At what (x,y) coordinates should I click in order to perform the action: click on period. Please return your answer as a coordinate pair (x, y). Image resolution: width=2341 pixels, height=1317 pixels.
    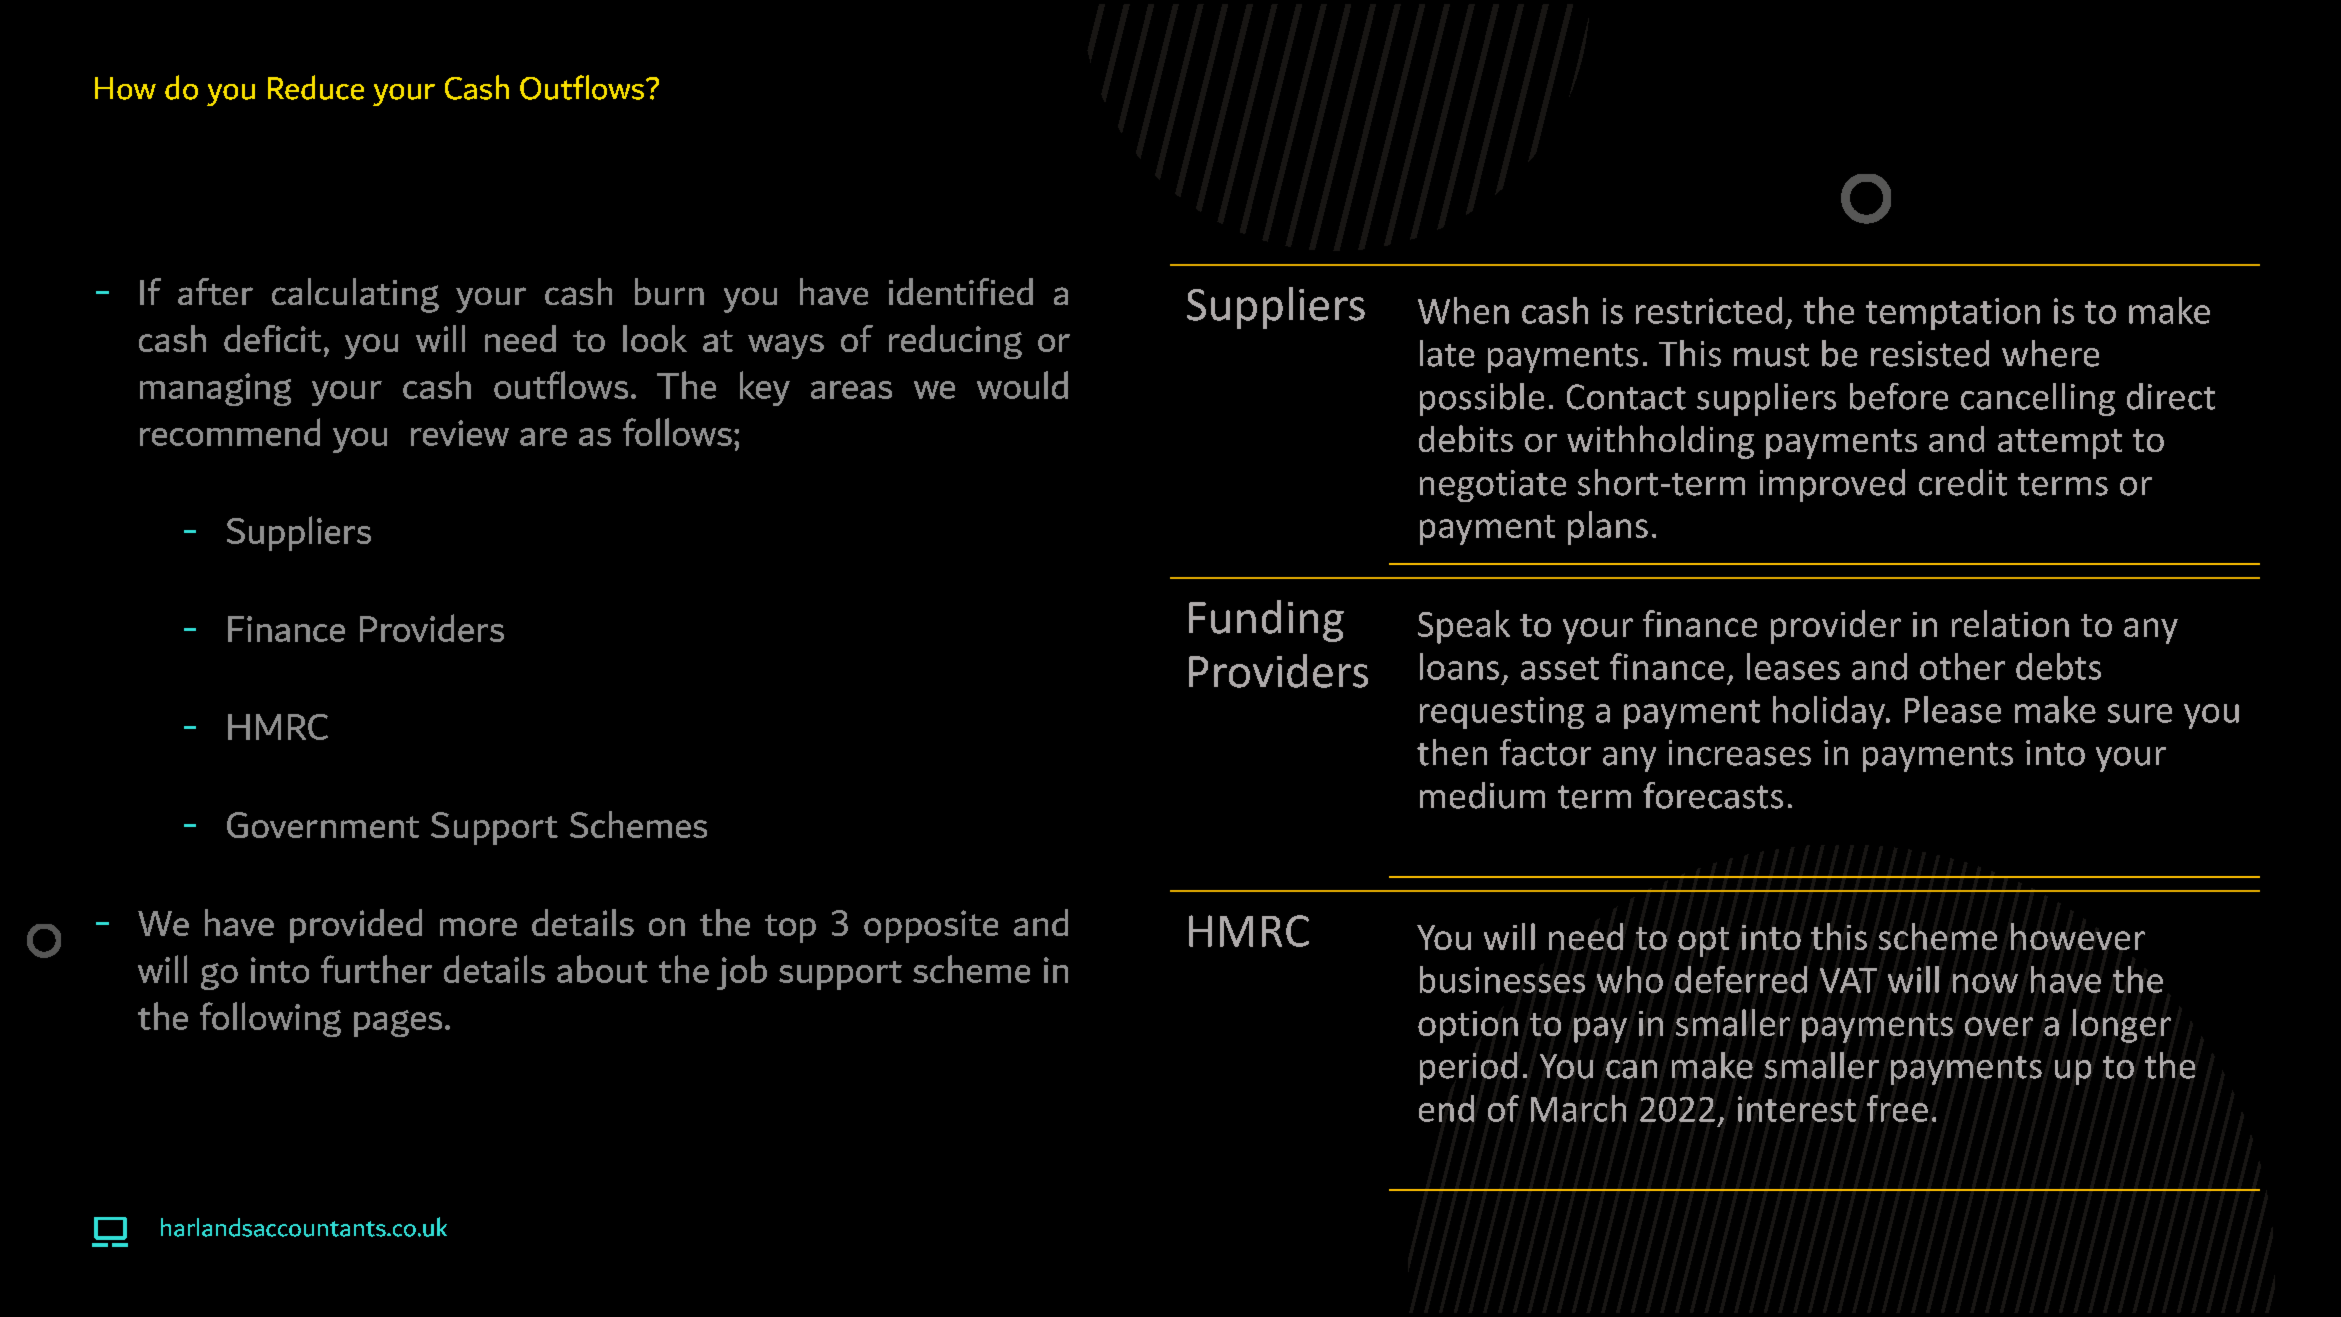
    Looking at the image, I should click on (1468, 1068).
